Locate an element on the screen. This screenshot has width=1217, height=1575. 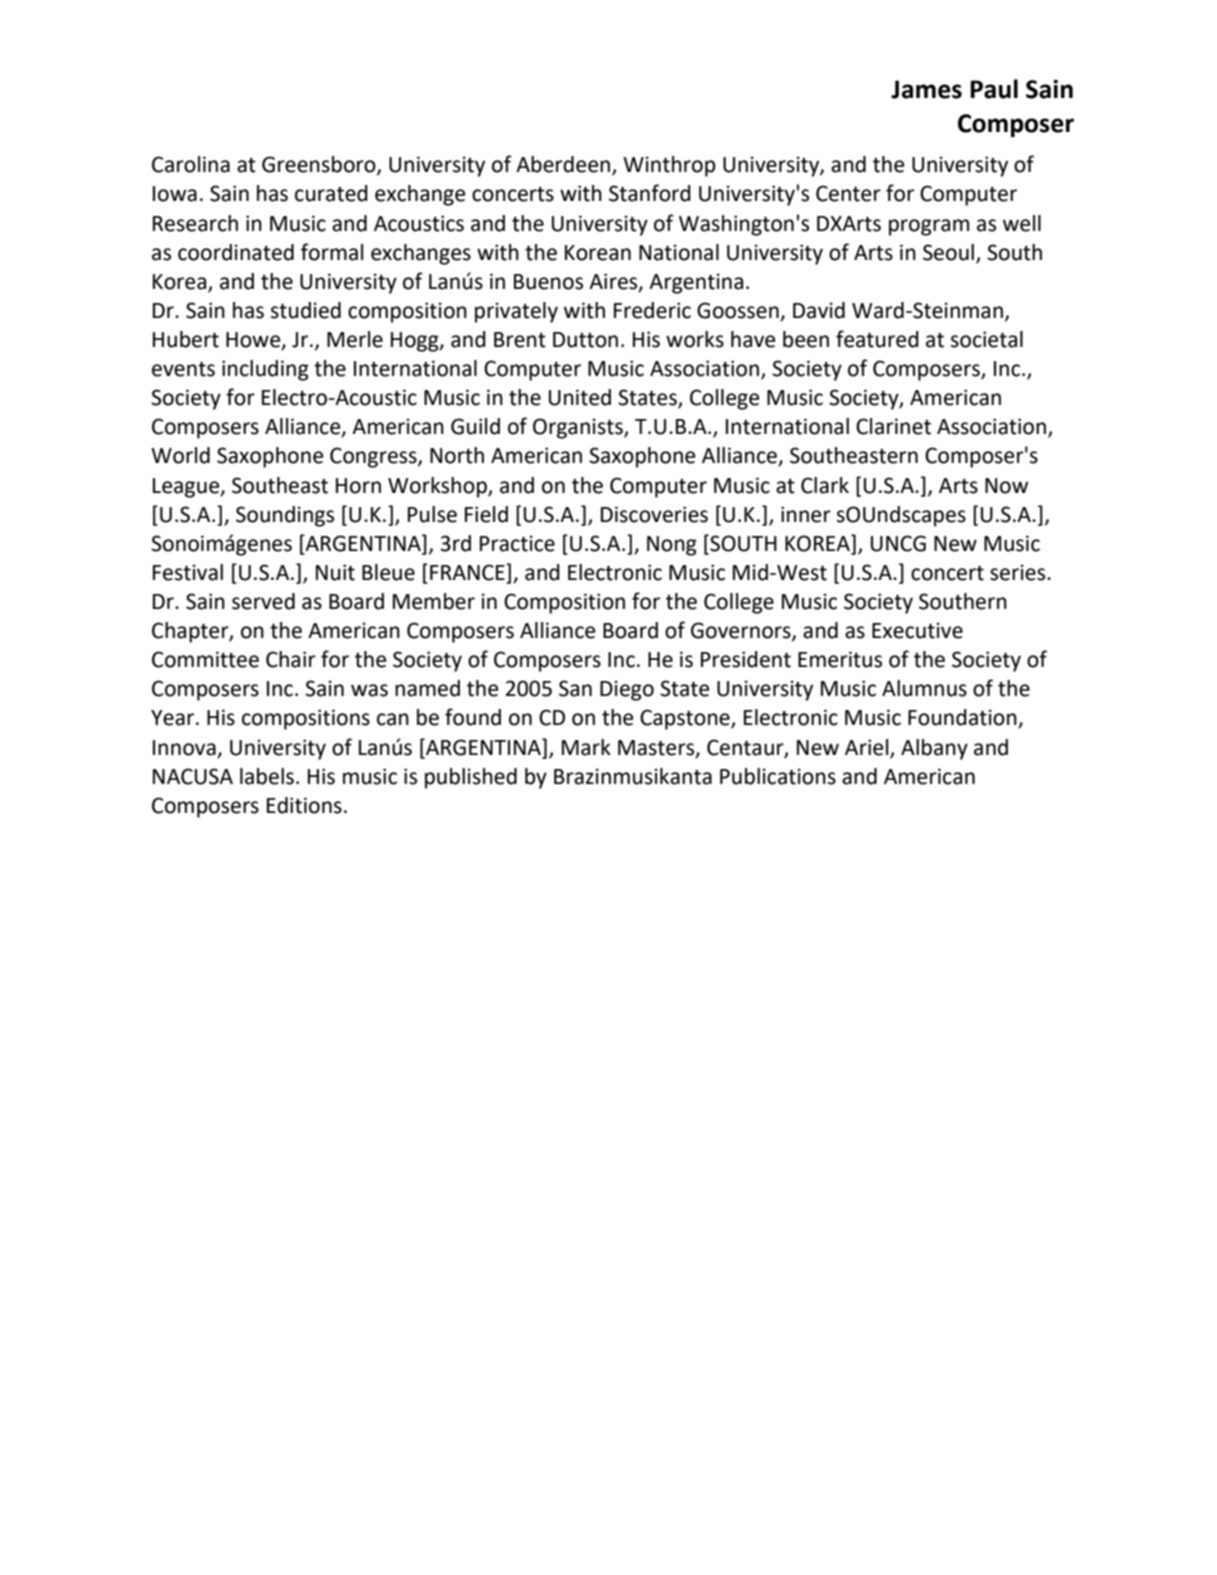
including is located at coordinates (265, 370).
